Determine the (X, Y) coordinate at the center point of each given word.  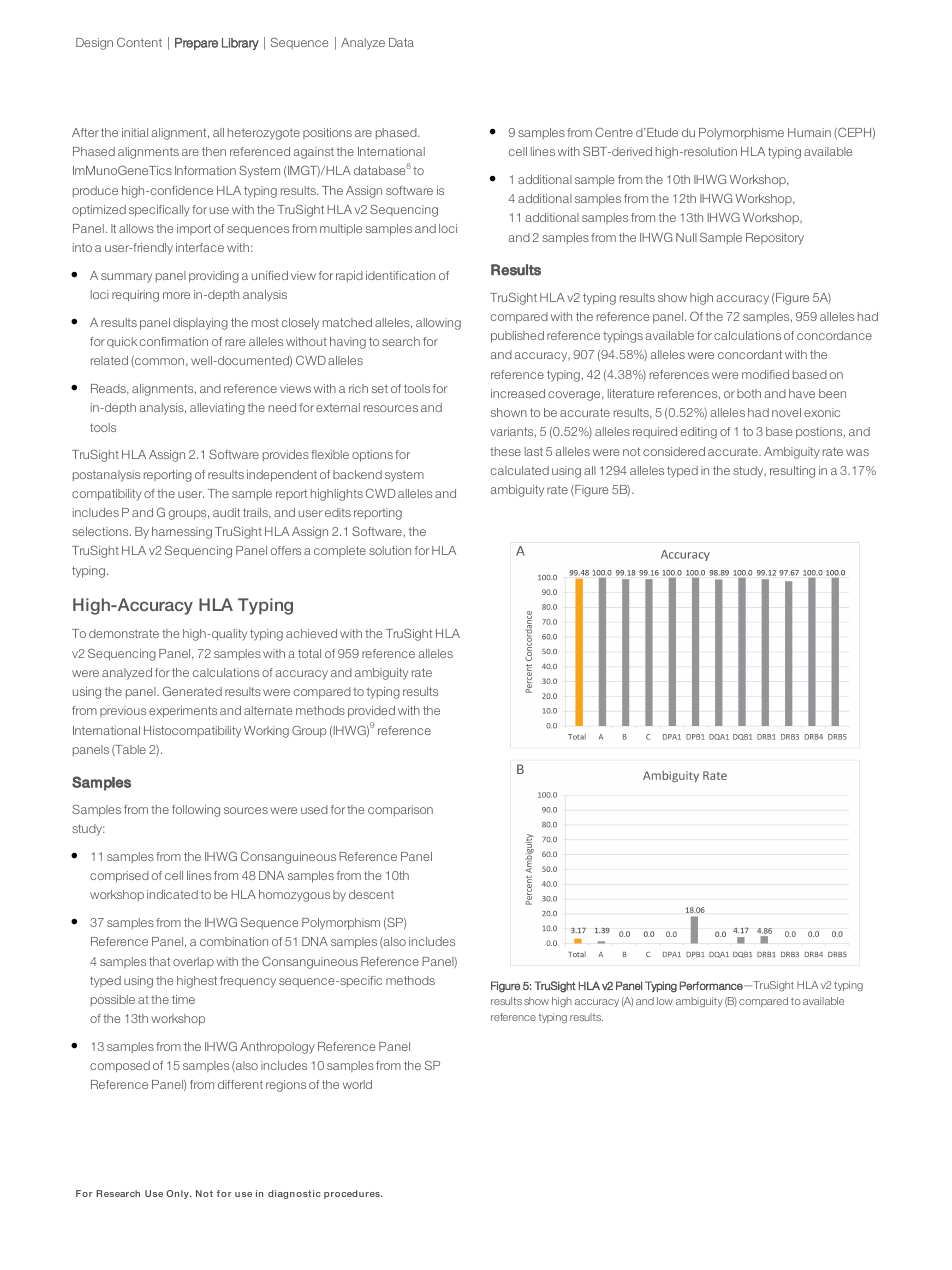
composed (120, 1067)
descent (371, 894)
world (357, 1084)
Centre (614, 132)
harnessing (182, 533)
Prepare (196, 44)
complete (340, 551)
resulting (792, 472)
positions (327, 133)
